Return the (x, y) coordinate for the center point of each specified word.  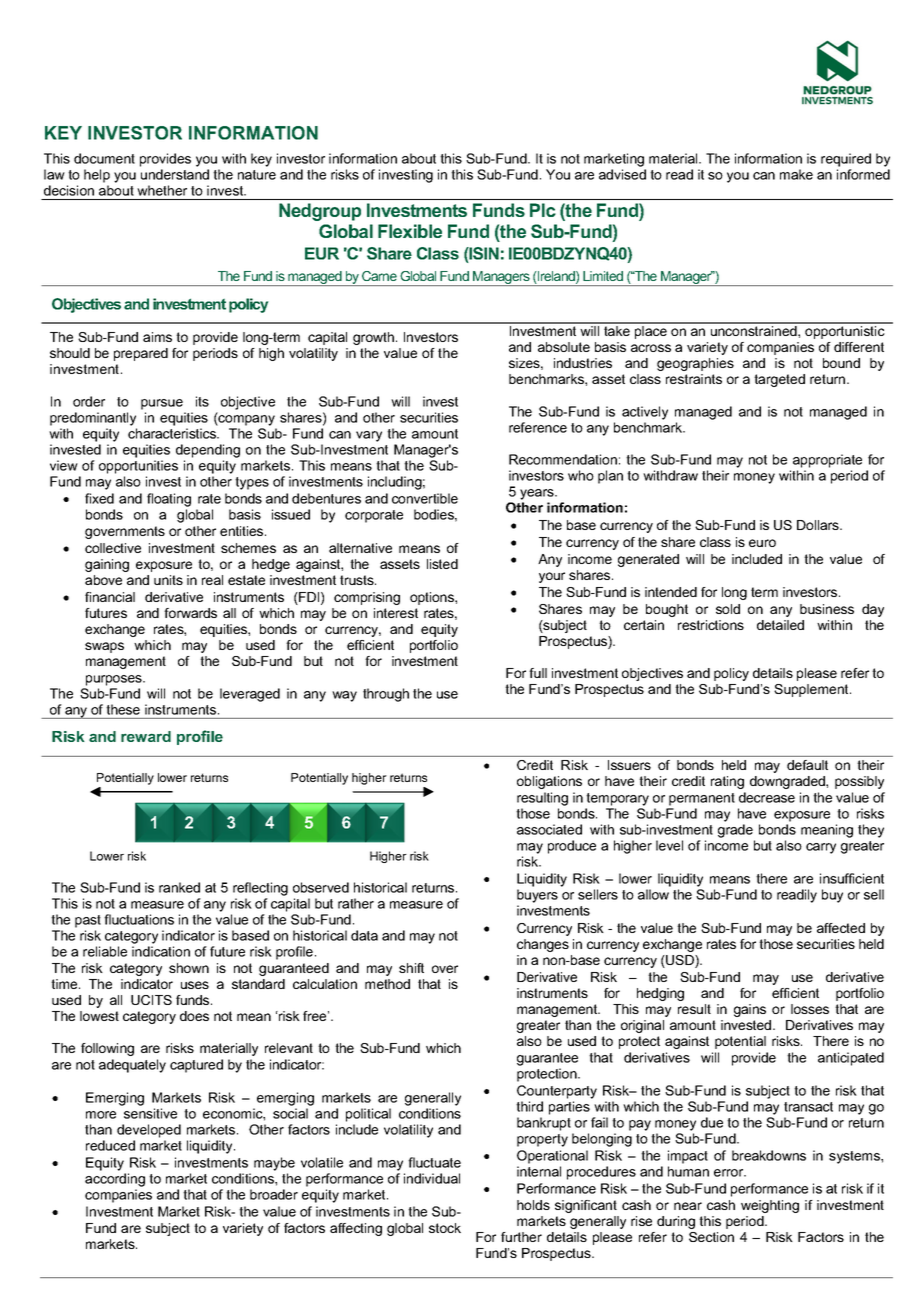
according (115, 1180)
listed (442, 564)
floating (169, 500)
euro (762, 543)
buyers (537, 896)
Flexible (410, 231)
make (796, 174)
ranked (179, 887)
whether (162, 190)
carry (821, 848)
